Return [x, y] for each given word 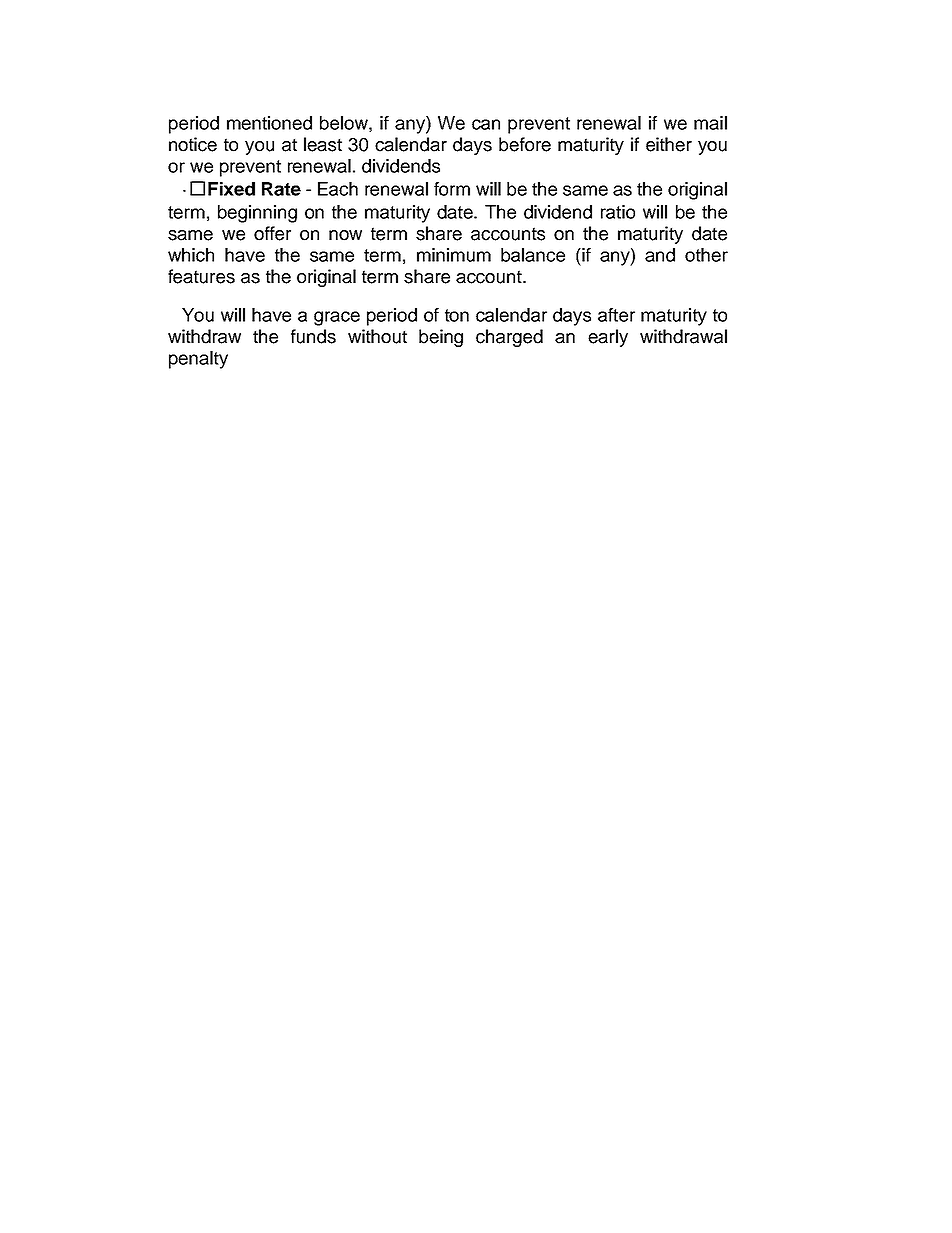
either [669, 144]
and [660, 255]
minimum [454, 255]
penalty [198, 360]
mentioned [269, 123]
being [441, 338]
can [486, 124]
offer [272, 233]
